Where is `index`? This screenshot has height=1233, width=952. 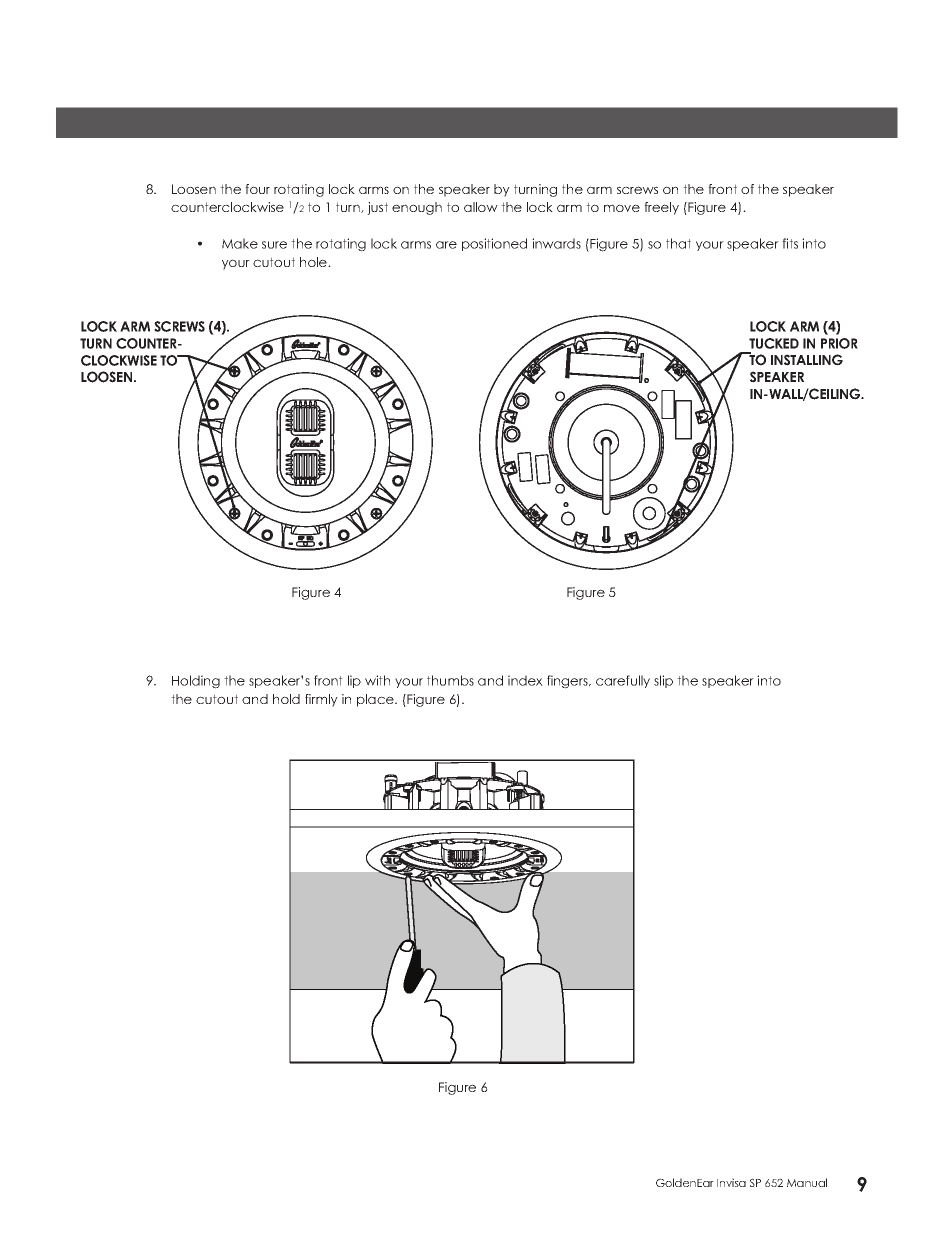
index is located at coordinates (525, 680).
